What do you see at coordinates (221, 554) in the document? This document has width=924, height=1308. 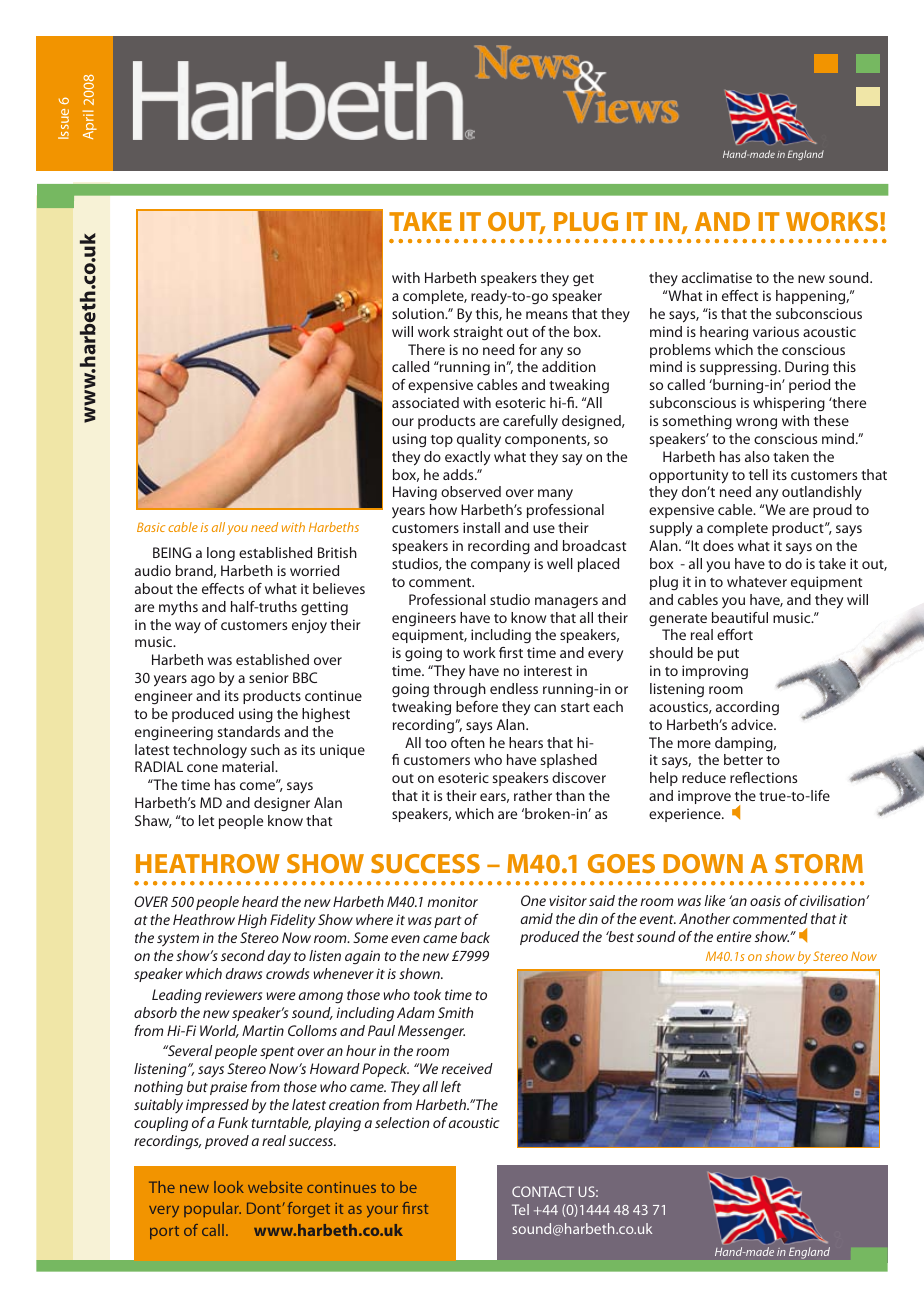 I see `long` at bounding box center [221, 554].
